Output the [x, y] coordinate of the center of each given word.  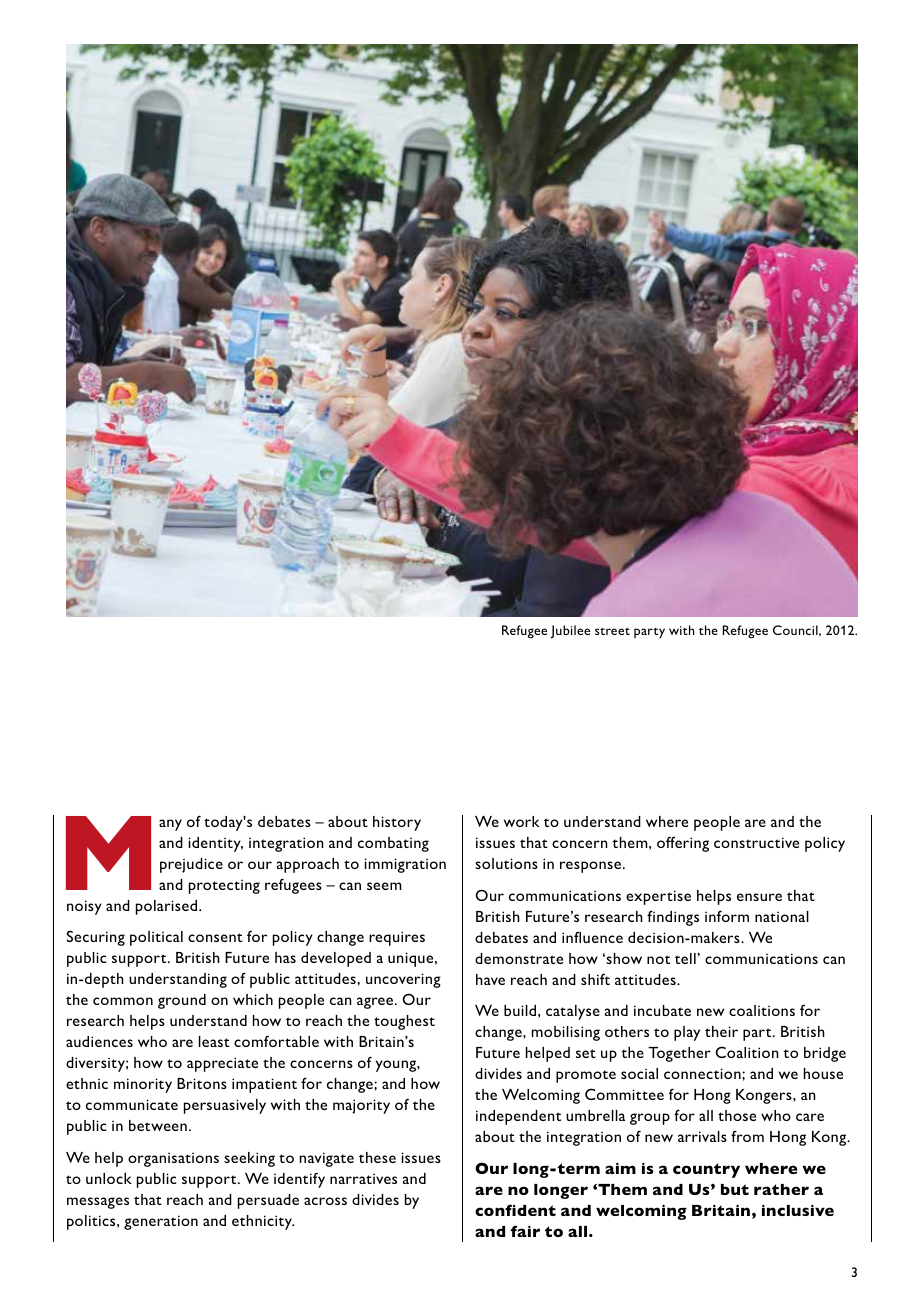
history [397, 823]
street [612, 631]
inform [727, 916]
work [522, 821]
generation [161, 1222]
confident [515, 1210]
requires [397, 938]
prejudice [191, 865]
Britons [202, 1083]
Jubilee [570, 632]
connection [703, 1073]
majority [361, 1106]
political [156, 938]
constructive [756, 842]
